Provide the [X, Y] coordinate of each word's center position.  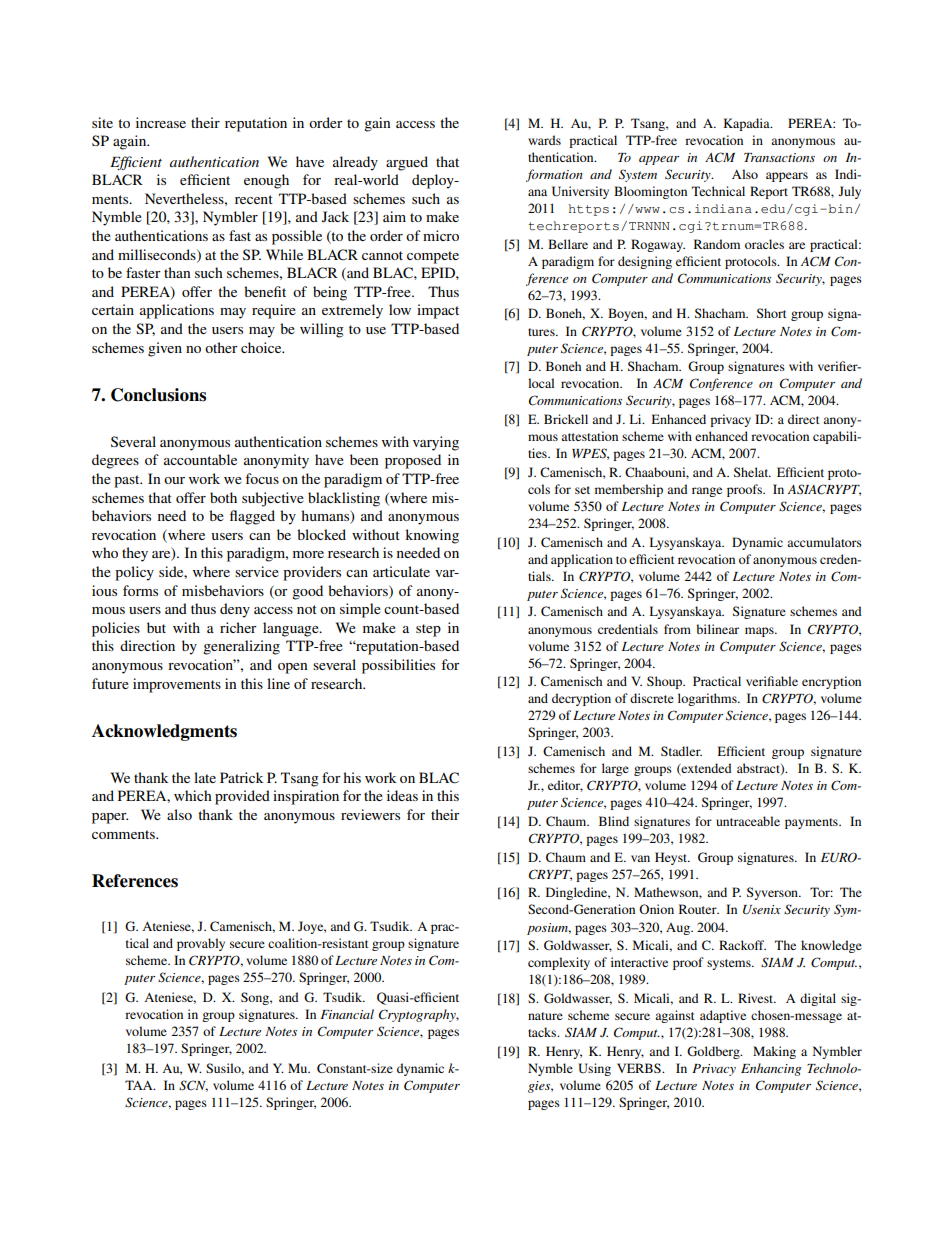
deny [235, 610]
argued [407, 163]
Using [594, 1069]
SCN [193, 1086]
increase [161, 122]
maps [760, 632]
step [428, 630]
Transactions [779, 157]
